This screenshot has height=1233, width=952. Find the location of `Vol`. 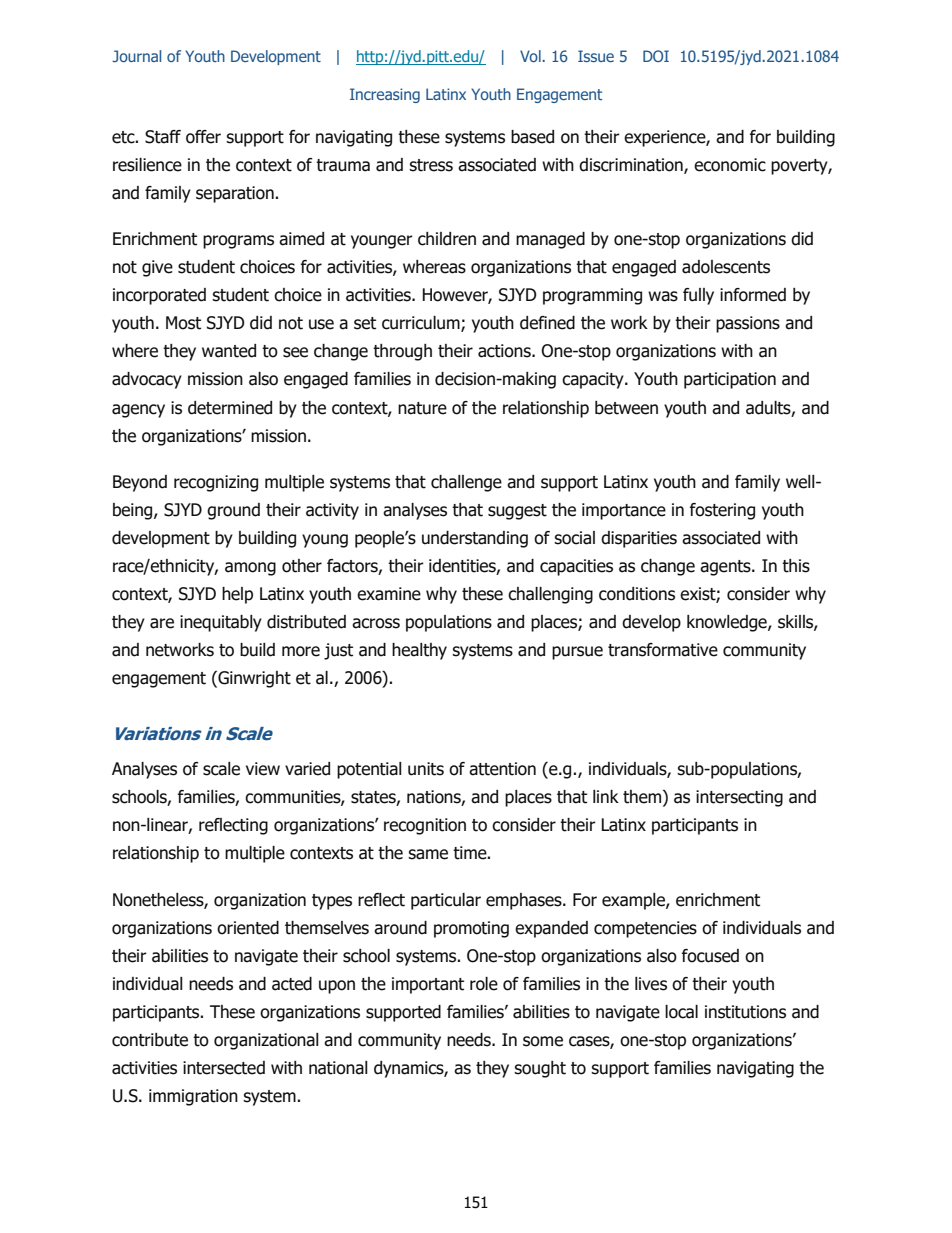

Vol is located at coordinates (531, 56).
